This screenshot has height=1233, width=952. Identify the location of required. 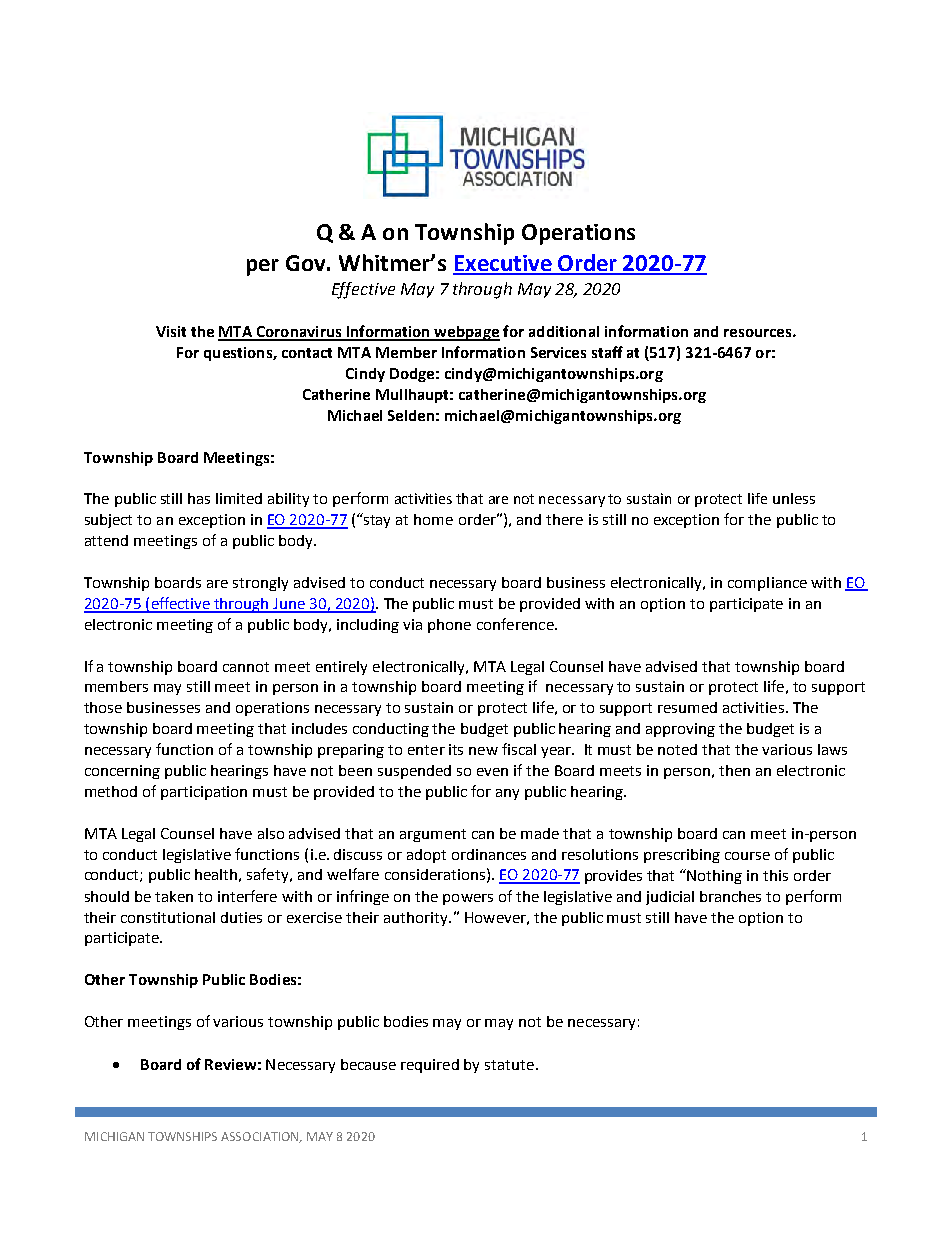
(430, 1066).
